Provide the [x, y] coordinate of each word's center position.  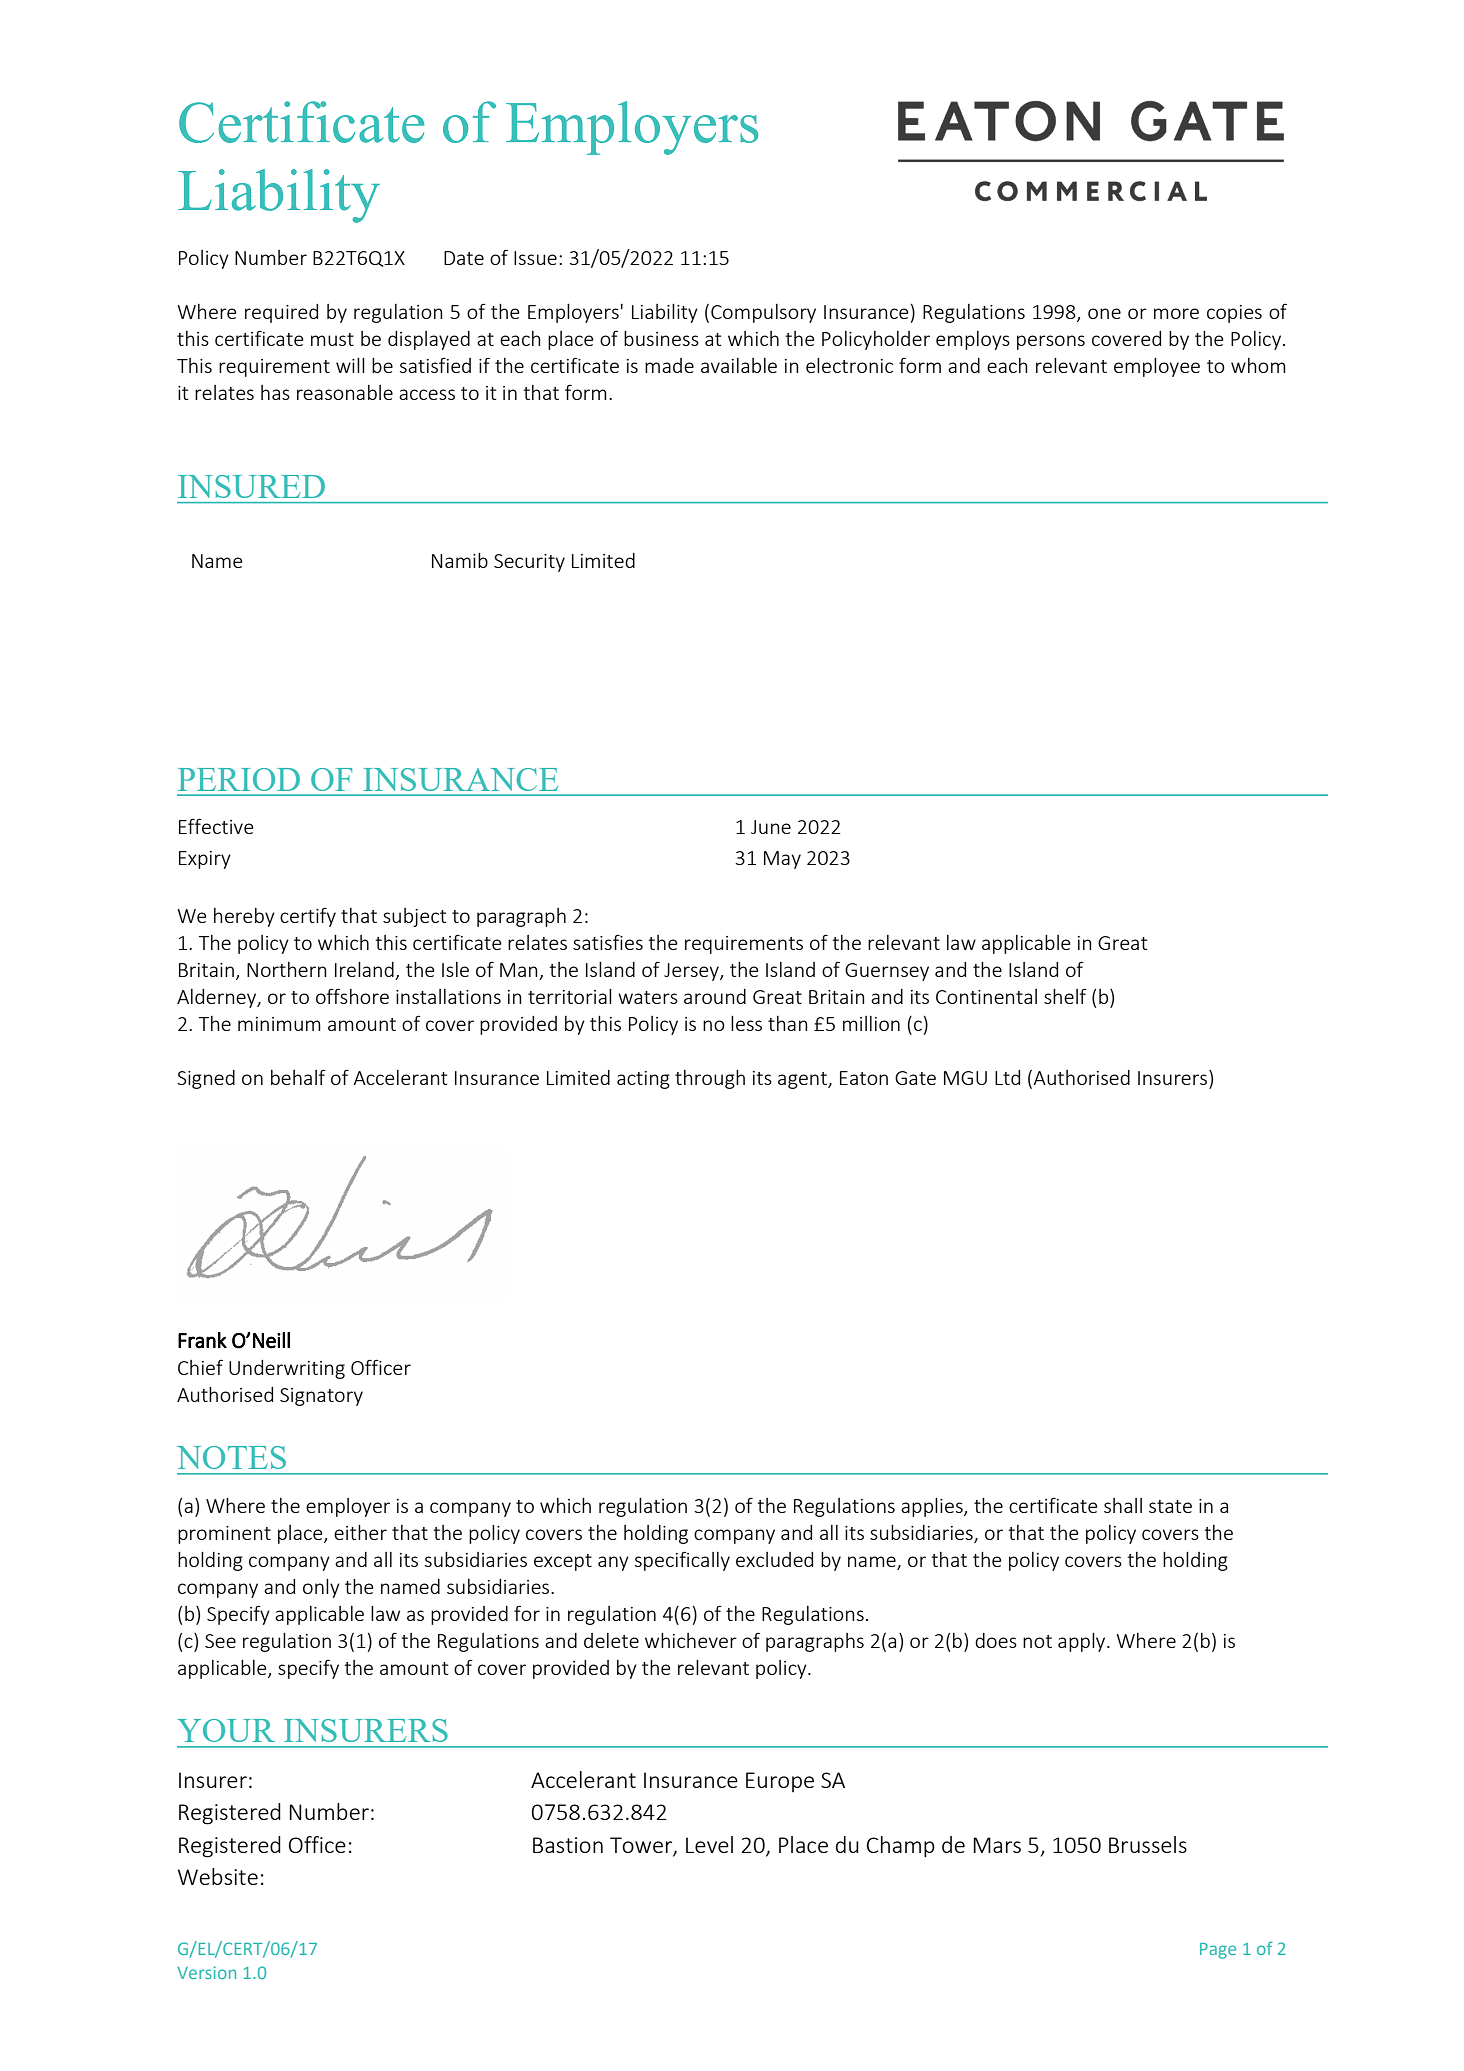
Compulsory [763, 313]
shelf [1065, 996]
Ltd [1007, 1077]
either [360, 1532]
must [332, 339]
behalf [298, 1077]
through [710, 1079]
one [1104, 313]
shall [1123, 1505]
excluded [774, 1559]
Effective [216, 826]
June [771, 827]
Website [218, 1876]
